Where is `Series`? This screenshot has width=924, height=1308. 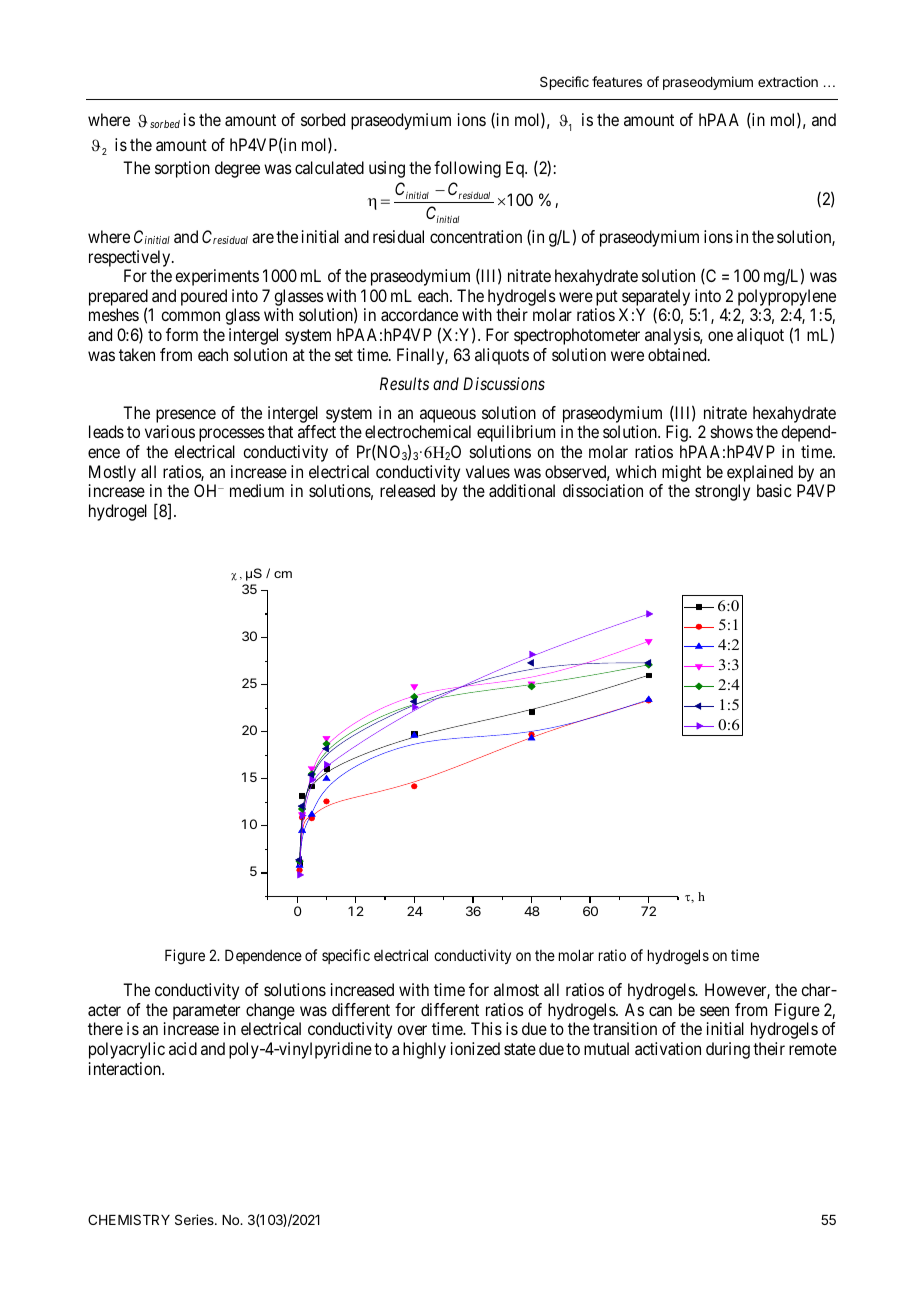 Series is located at coordinates (195, 1219).
